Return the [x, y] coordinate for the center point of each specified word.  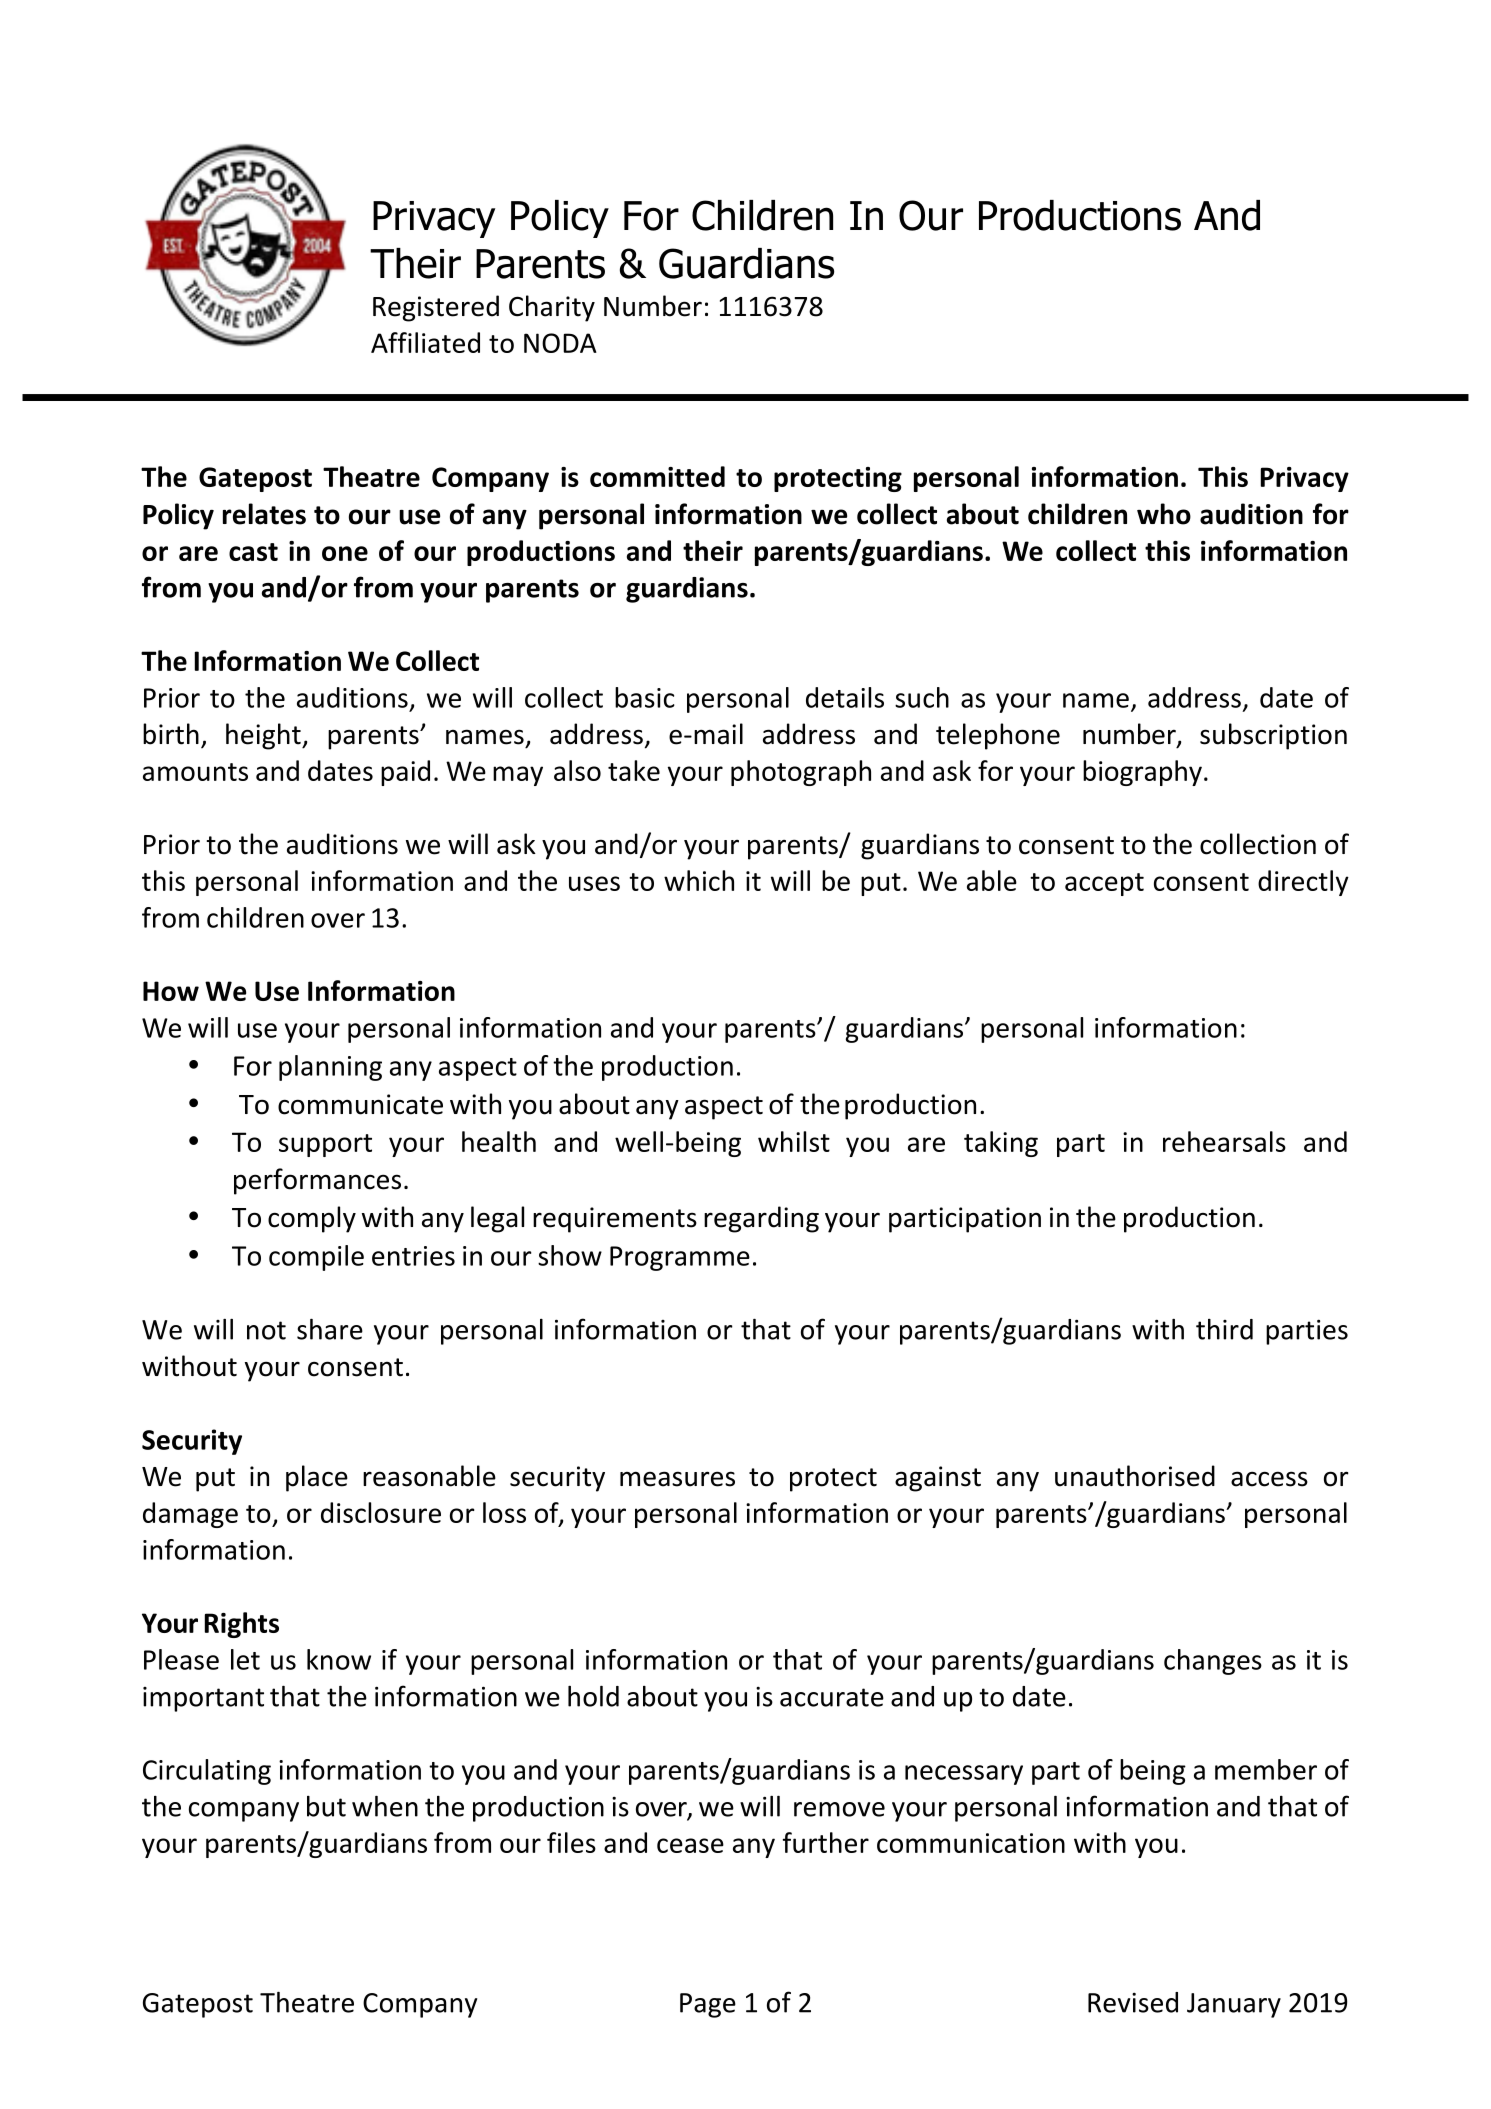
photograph [801, 773]
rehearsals [1224, 1141]
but [326, 1806]
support [325, 1145]
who [1164, 514]
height [264, 736]
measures [677, 1479]
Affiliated [425, 342]
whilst [794, 1141]
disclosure [381, 1512]
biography [1142, 773]
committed [657, 476]
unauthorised [1135, 1476]
